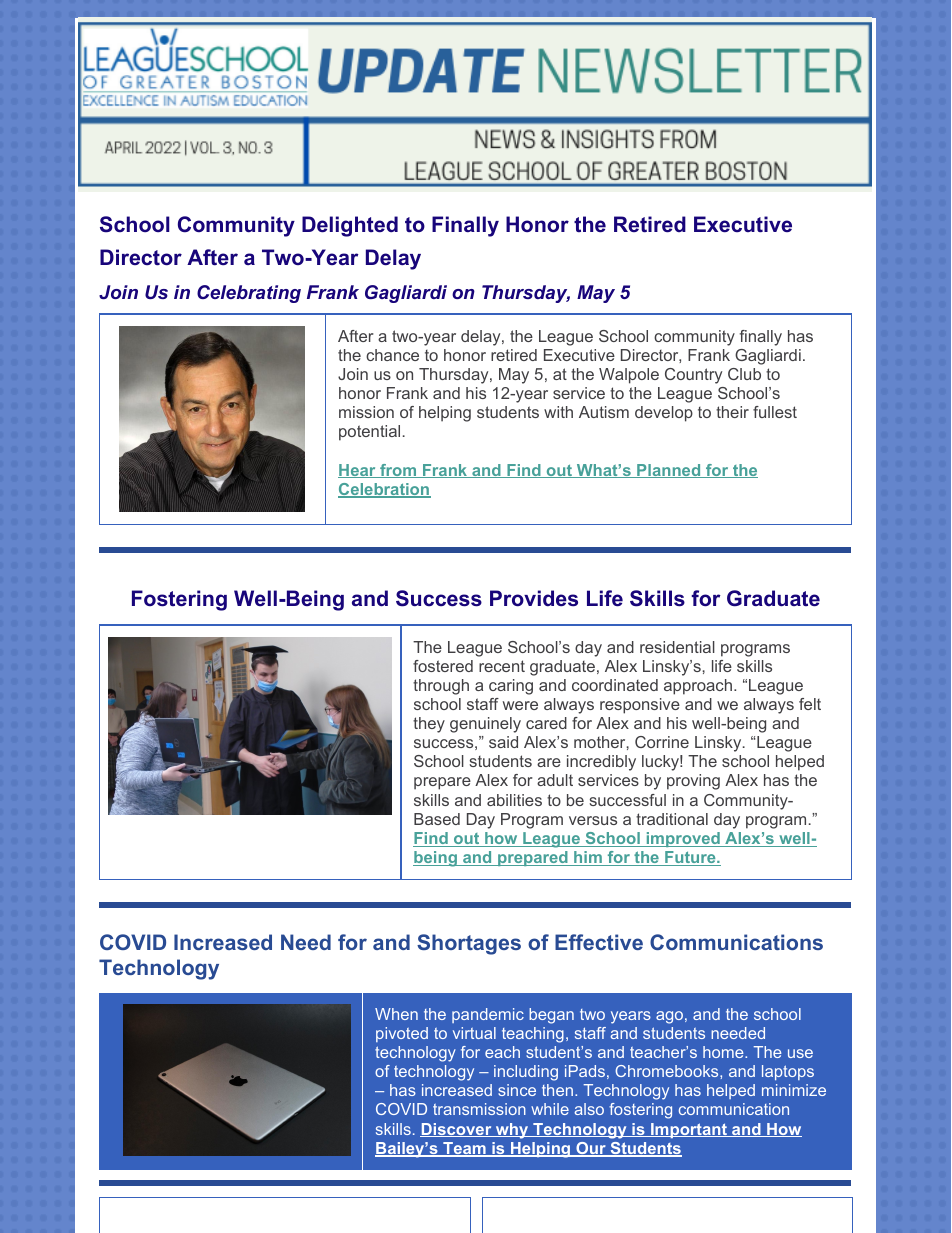 This page has width=952, height=1233. Describe the element at coordinates (429, 725) in the page. I see `they` at that location.
